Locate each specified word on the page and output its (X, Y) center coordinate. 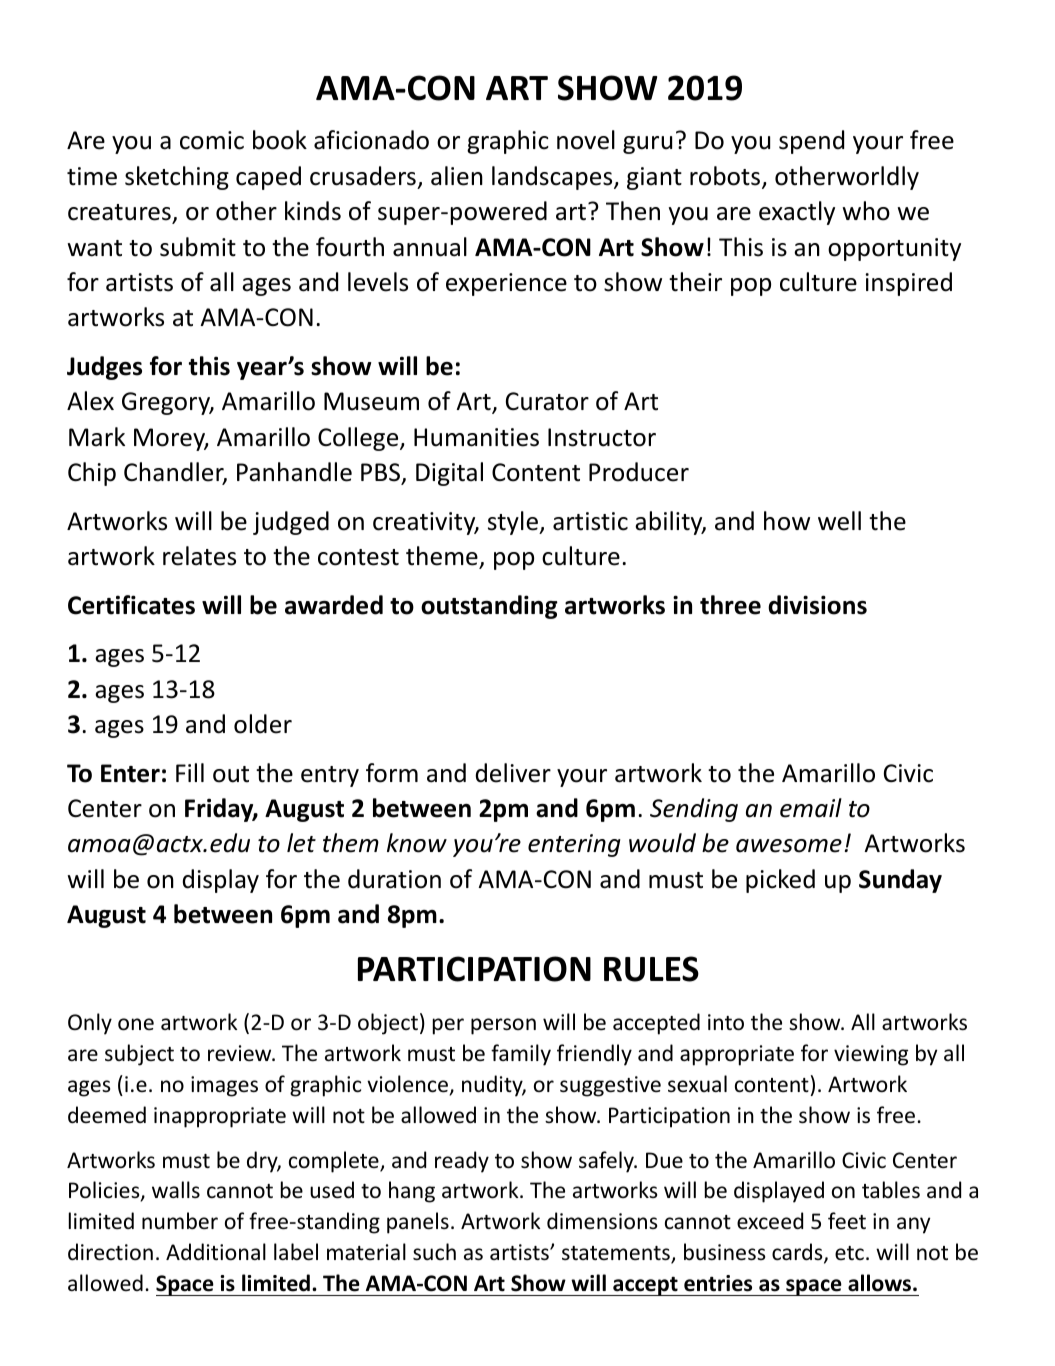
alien (457, 176)
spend (811, 142)
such (434, 1252)
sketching (177, 178)
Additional (216, 1252)
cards (798, 1253)
